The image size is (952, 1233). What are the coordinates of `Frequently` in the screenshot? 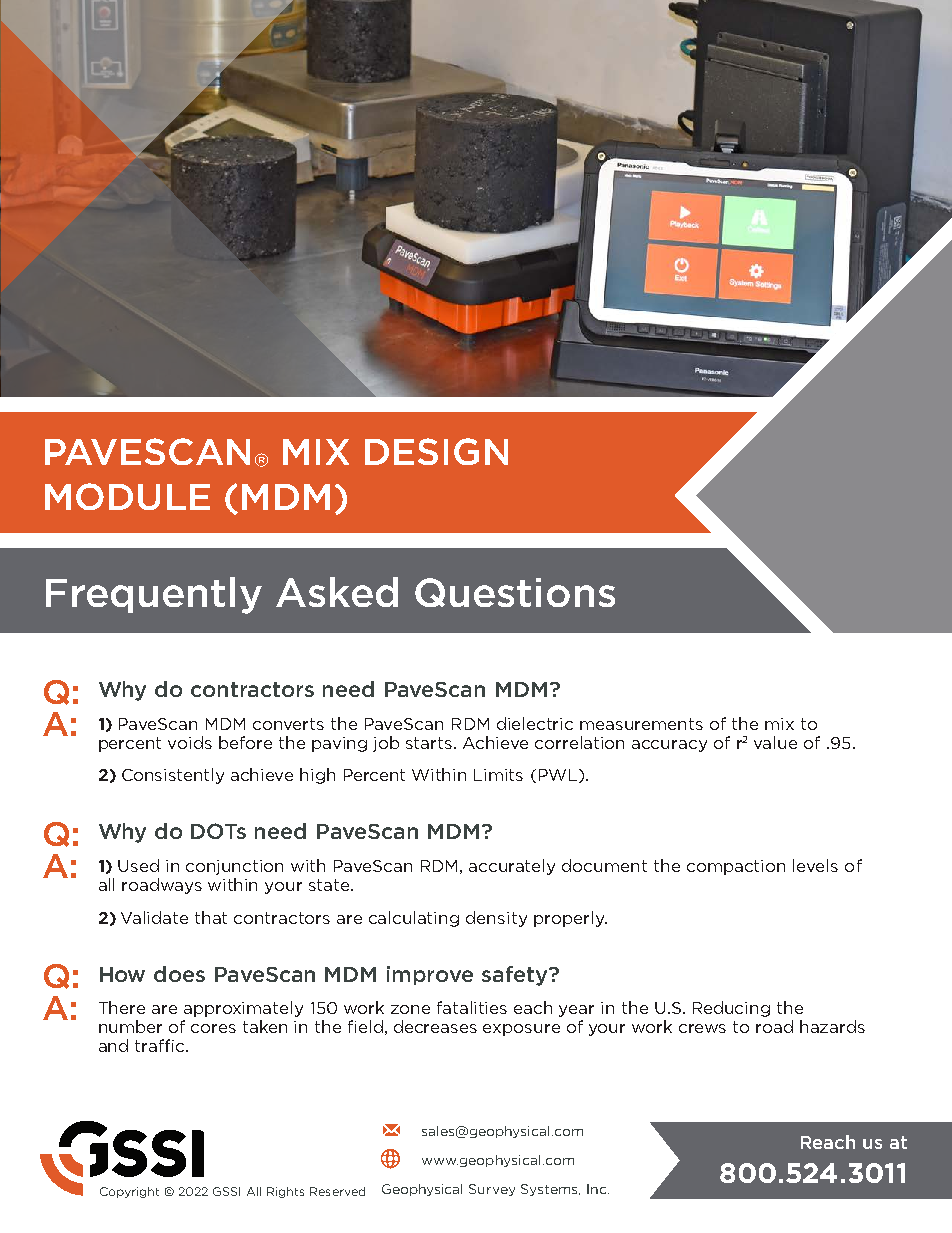 It's located at (154, 595).
